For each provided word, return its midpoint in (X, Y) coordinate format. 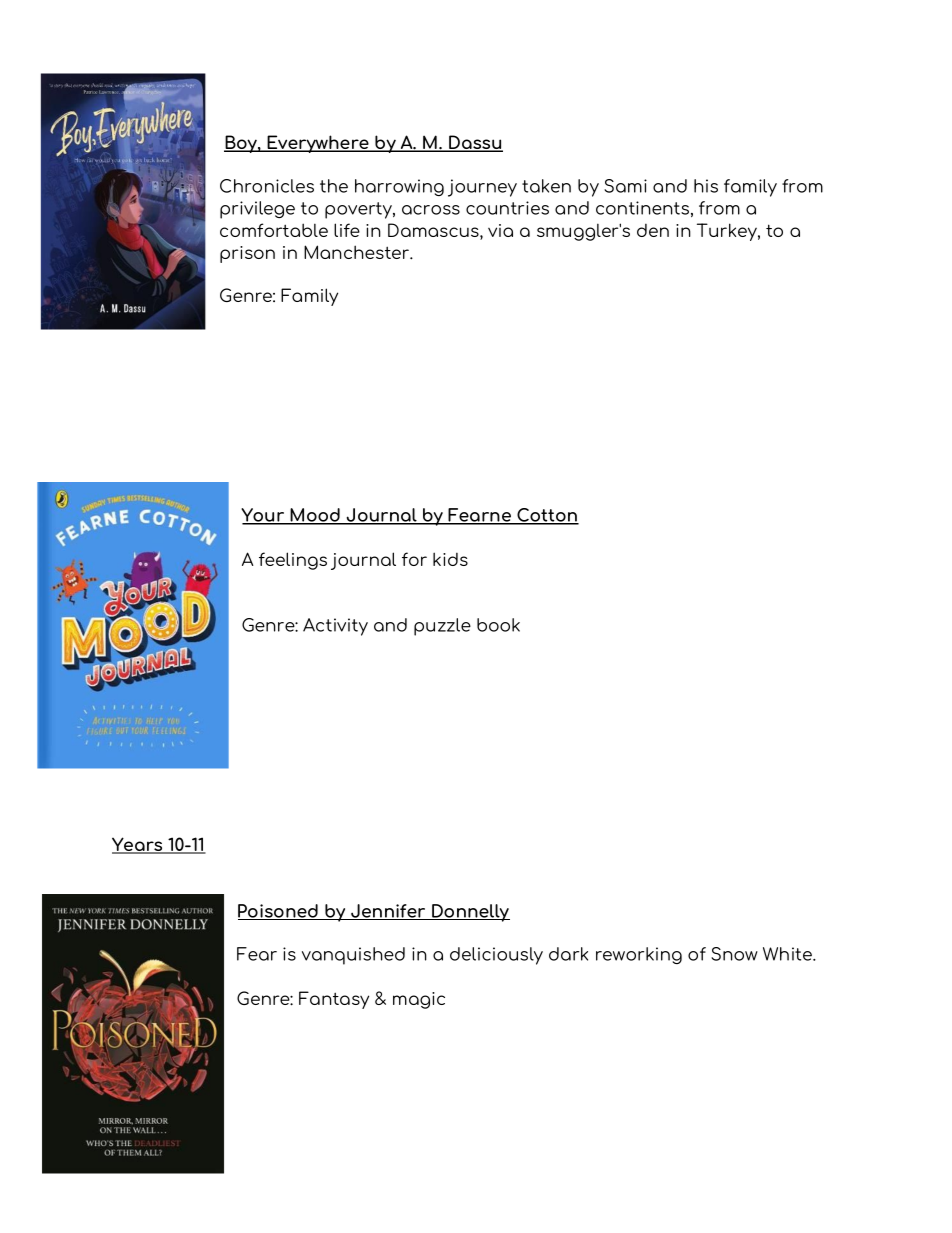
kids (450, 559)
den (653, 230)
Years (138, 845)
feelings (293, 561)
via (500, 230)
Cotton (547, 516)
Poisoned (279, 912)
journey (482, 188)
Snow (734, 954)
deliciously (496, 956)
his (706, 186)
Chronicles (267, 186)
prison (247, 254)
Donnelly (470, 913)
